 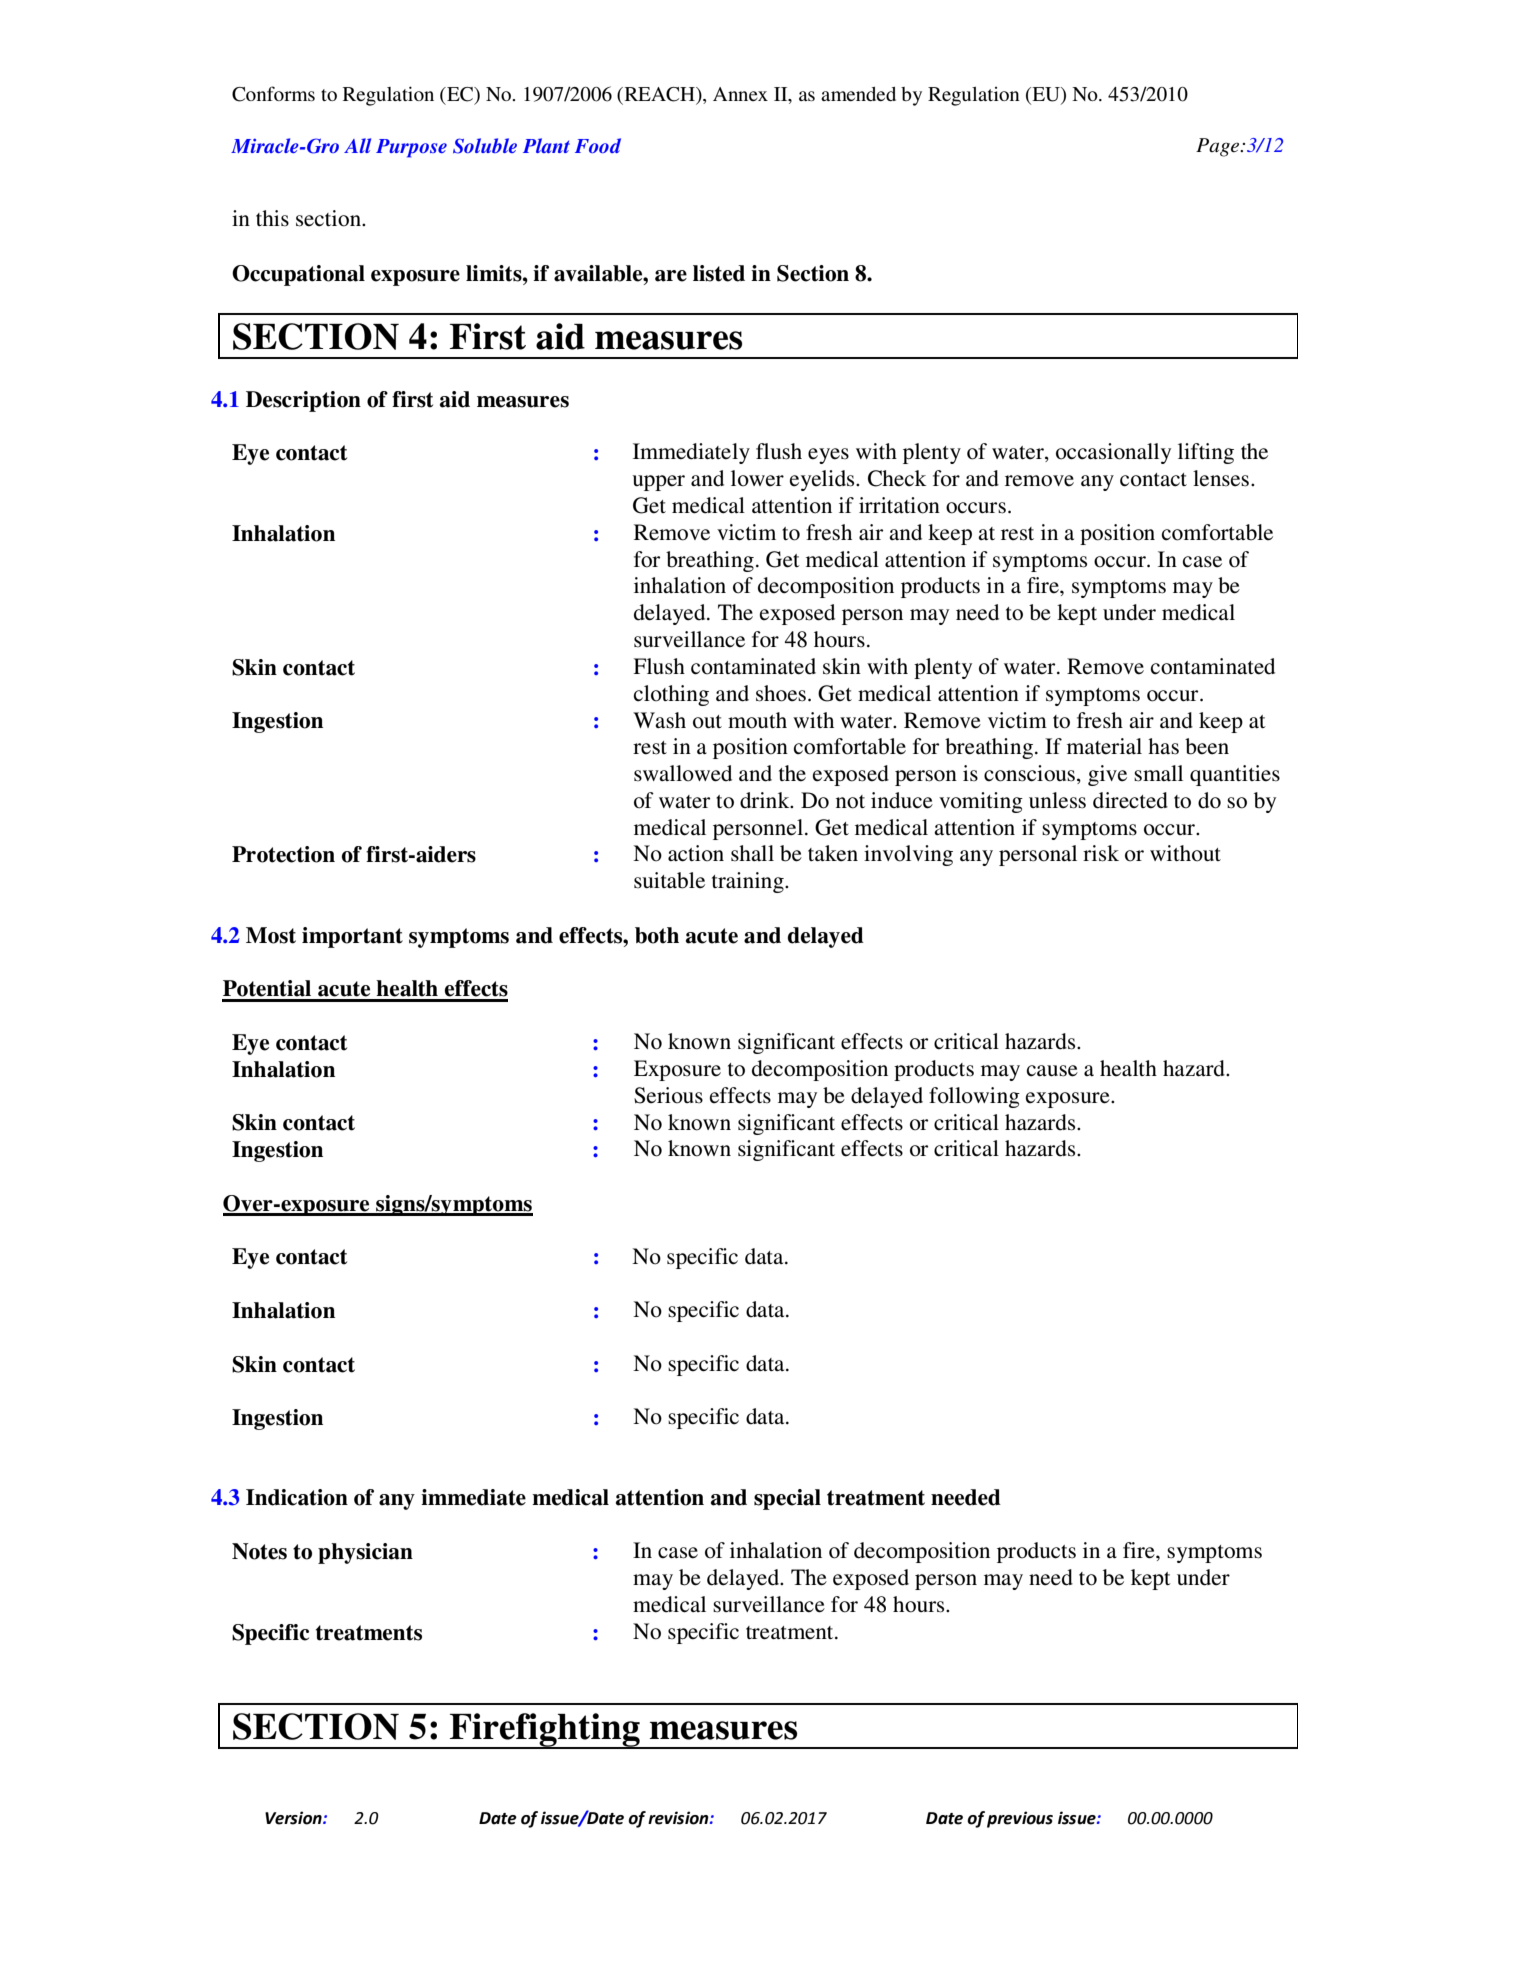 What do you see at coordinates (740, 94) in the image?
I see `Annex` at bounding box center [740, 94].
